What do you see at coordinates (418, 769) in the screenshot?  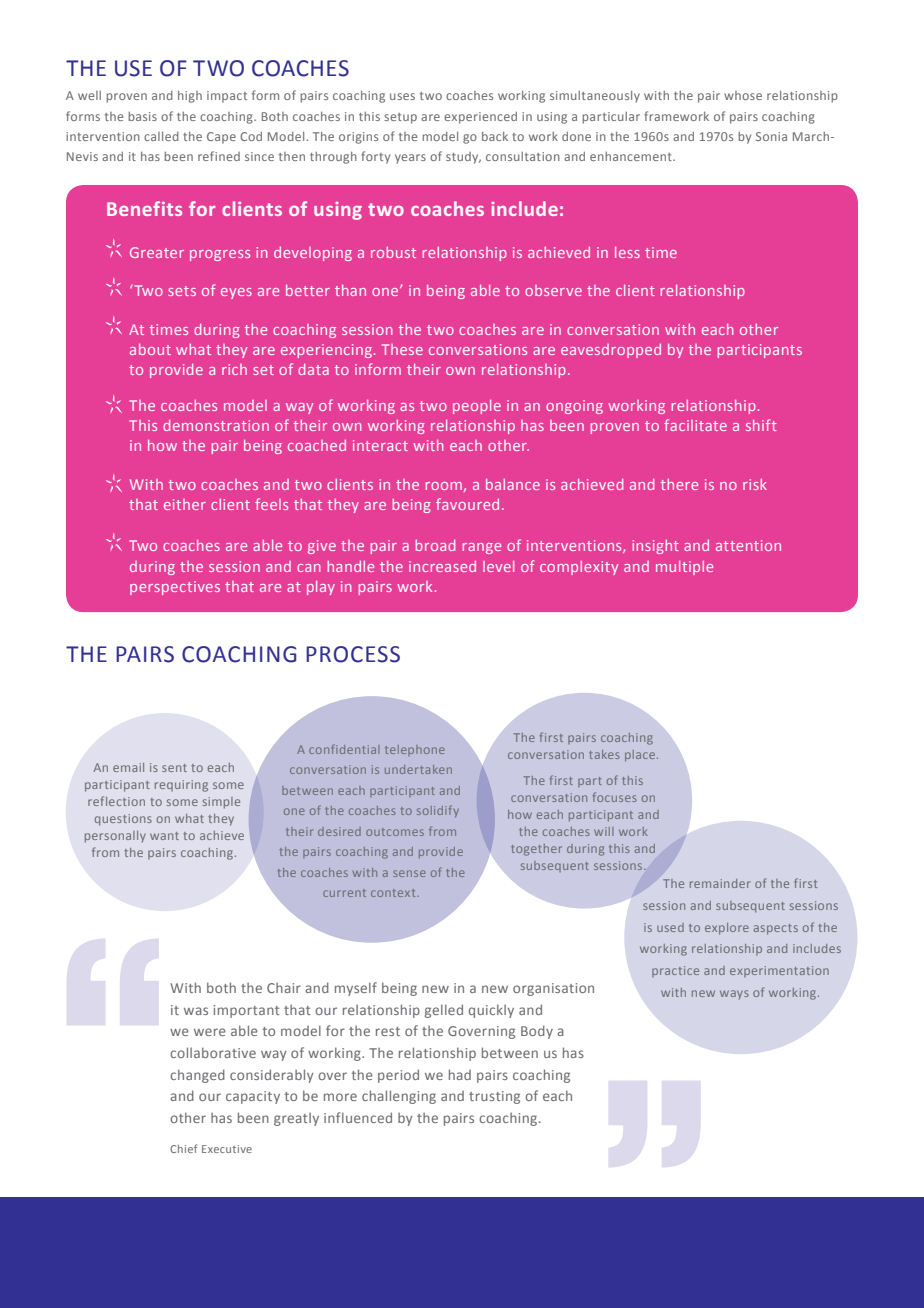 I see `undertaken` at bounding box center [418, 769].
